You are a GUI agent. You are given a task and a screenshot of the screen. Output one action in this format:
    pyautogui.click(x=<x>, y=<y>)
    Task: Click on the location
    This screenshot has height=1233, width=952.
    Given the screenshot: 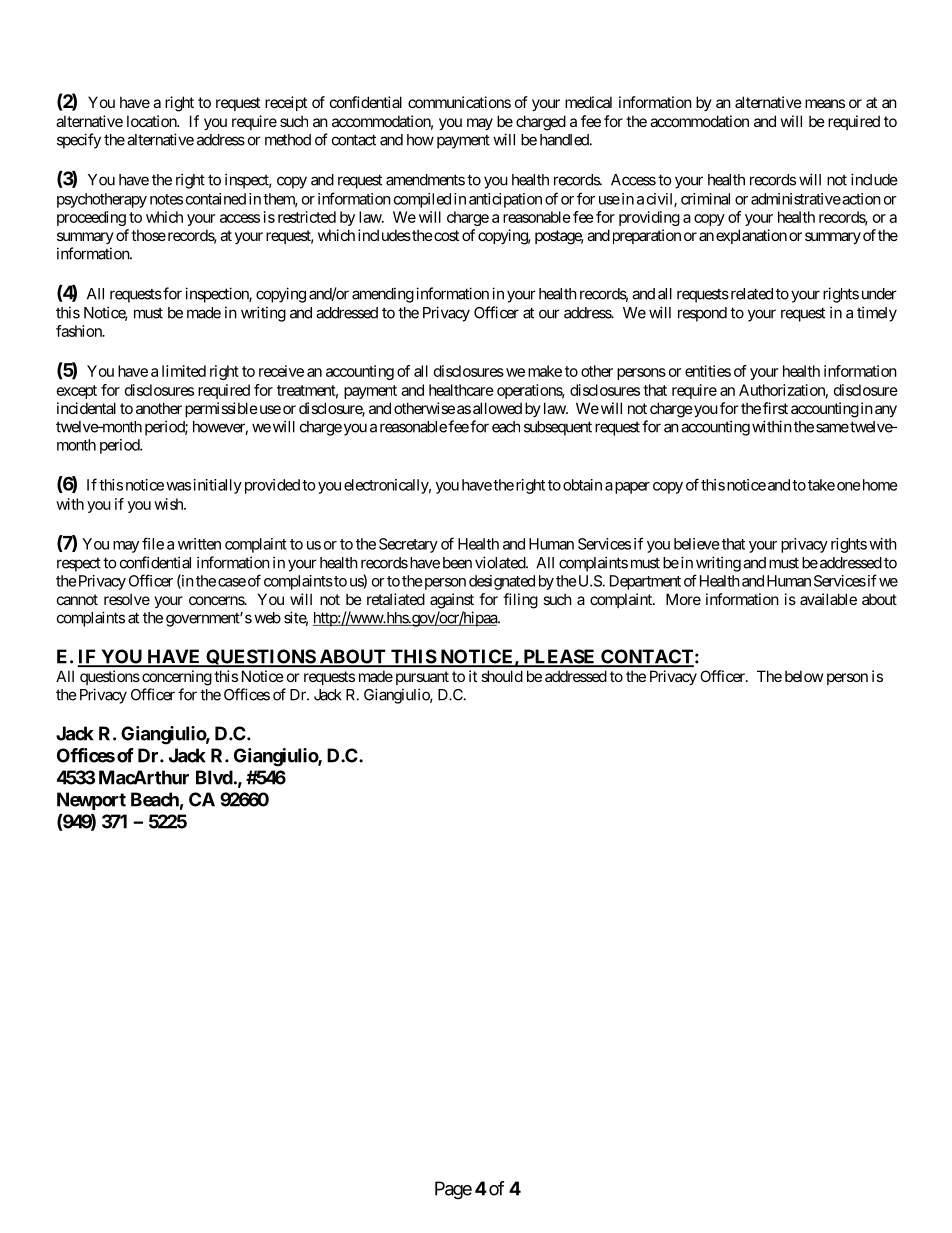 What is the action you would take?
    pyautogui.click(x=152, y=121)
